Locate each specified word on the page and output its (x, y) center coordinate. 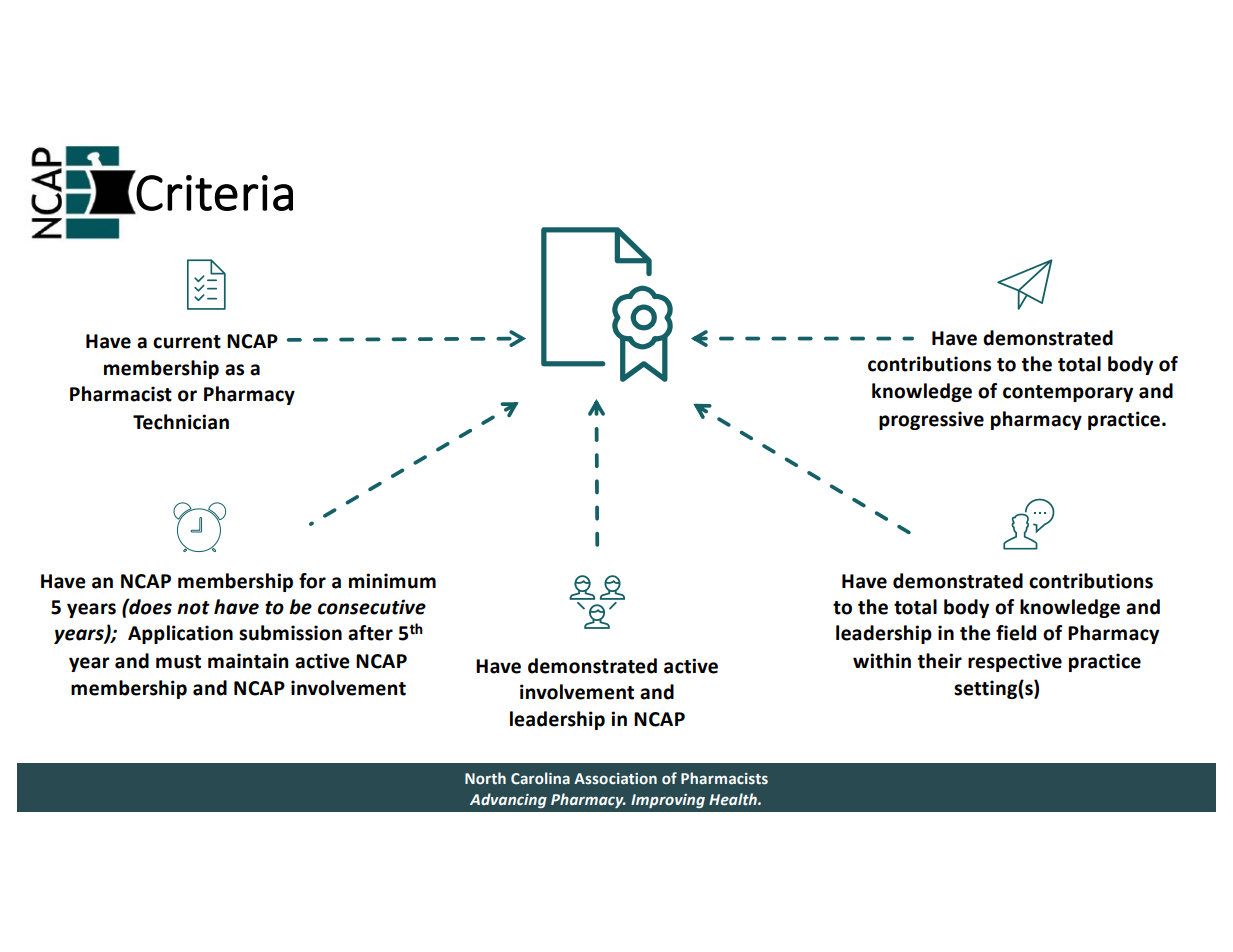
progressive (931, 420)
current (187, 342)
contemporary (1068, 393)
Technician (181, 422)
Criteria (214, 194)
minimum (392, 581)
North (485, 778)
